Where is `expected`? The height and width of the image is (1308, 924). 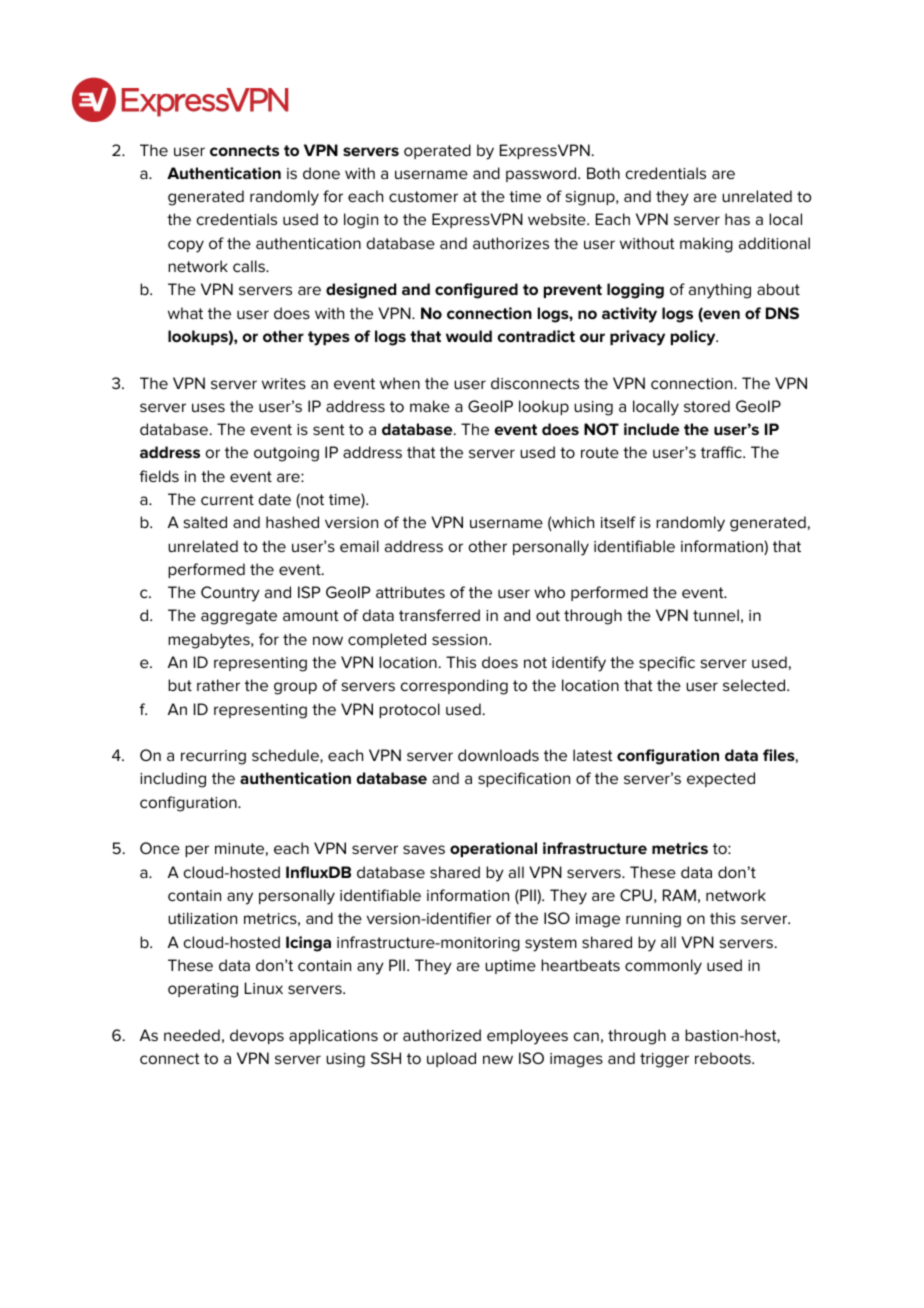
expected is located at coordinates (721, 779).
